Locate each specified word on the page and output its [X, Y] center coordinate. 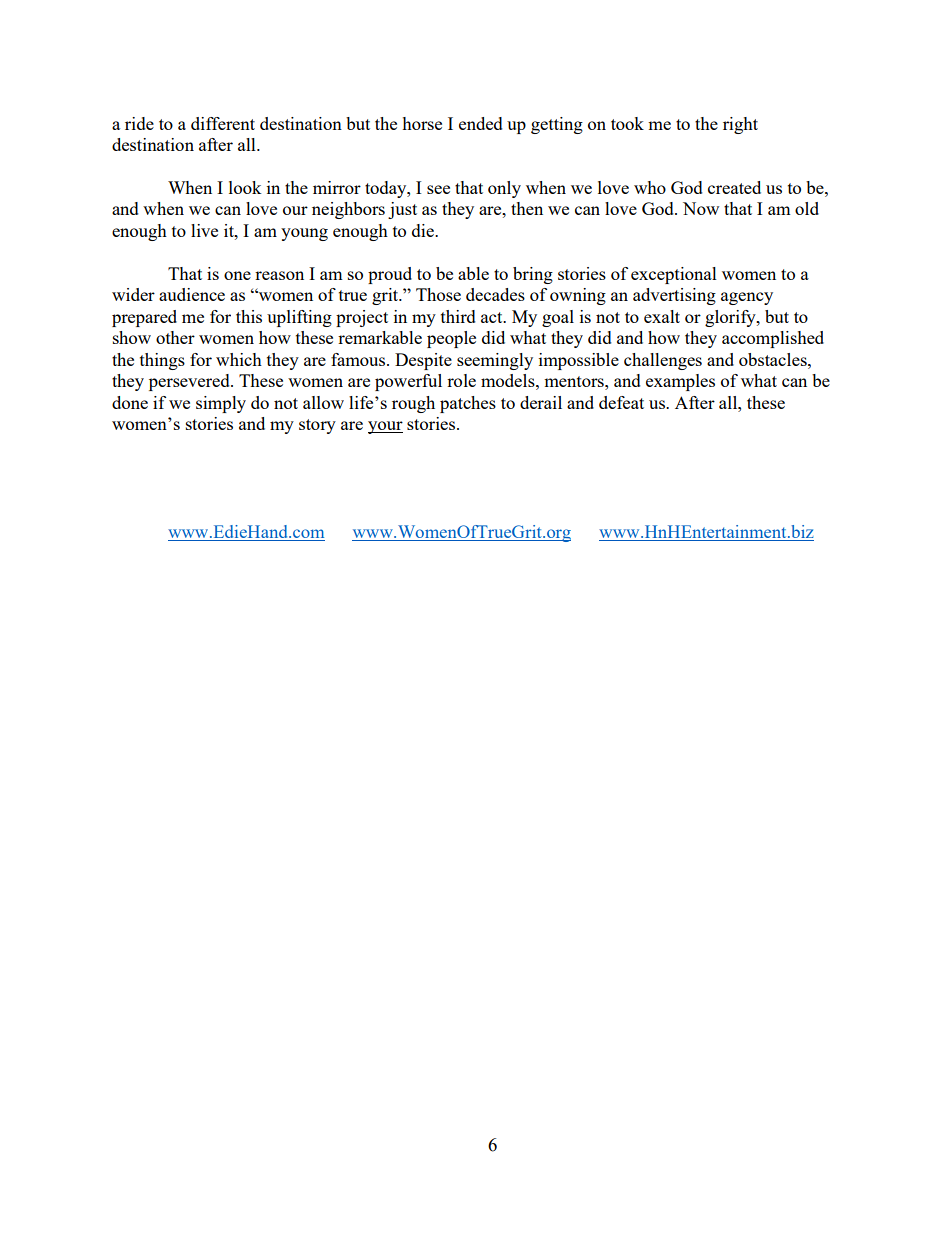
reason [279, 275]
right [740, 125]
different [223, 123]
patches [468, 404]
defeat [621, 402]
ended [481, 123]
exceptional [674, 275]
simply [221, 404]
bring [533, 275]
